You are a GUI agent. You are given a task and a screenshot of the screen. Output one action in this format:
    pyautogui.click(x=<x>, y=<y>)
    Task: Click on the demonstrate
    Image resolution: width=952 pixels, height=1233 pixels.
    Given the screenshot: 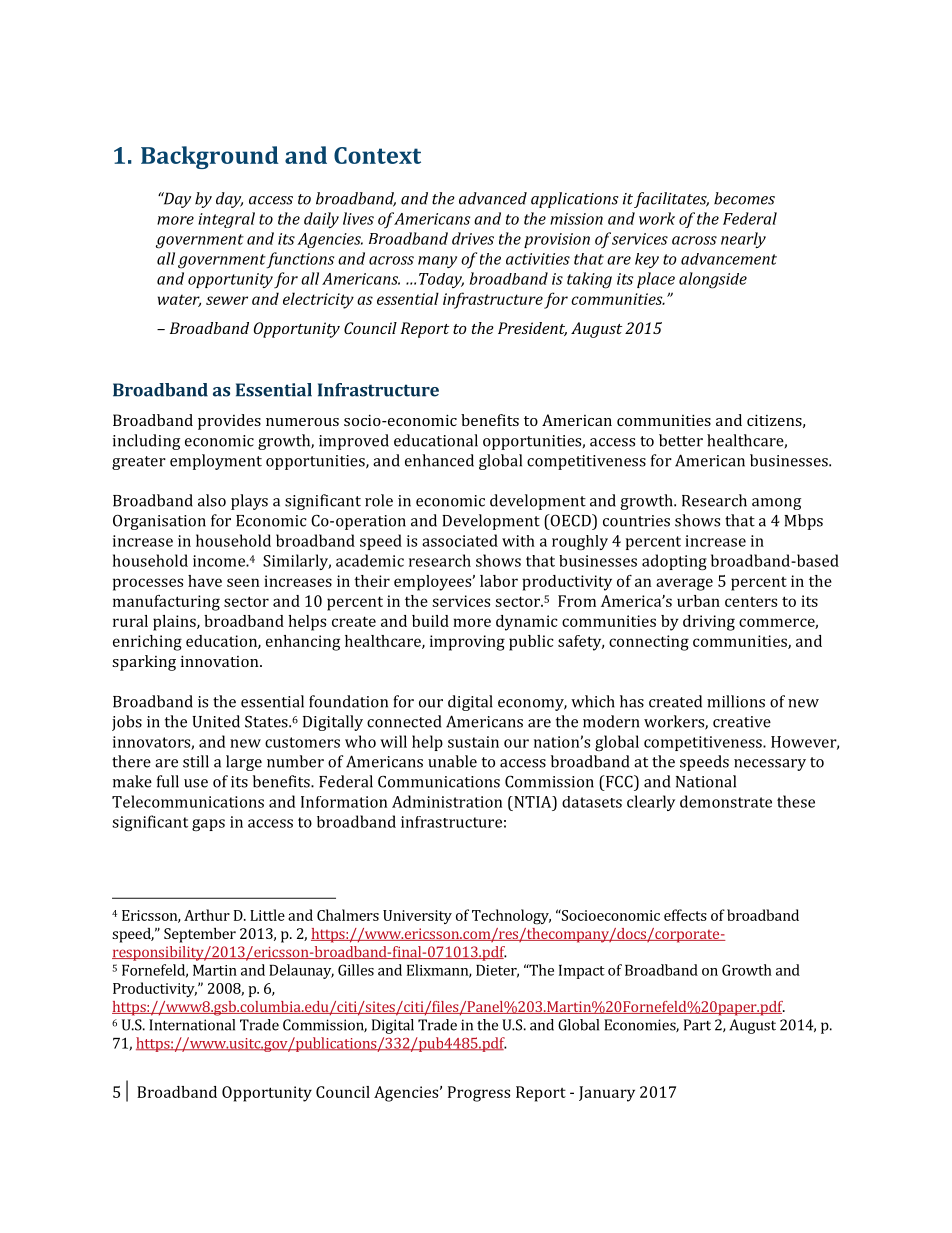 What is the action you would take?
    pyautogui.click(x=726, y=801)
